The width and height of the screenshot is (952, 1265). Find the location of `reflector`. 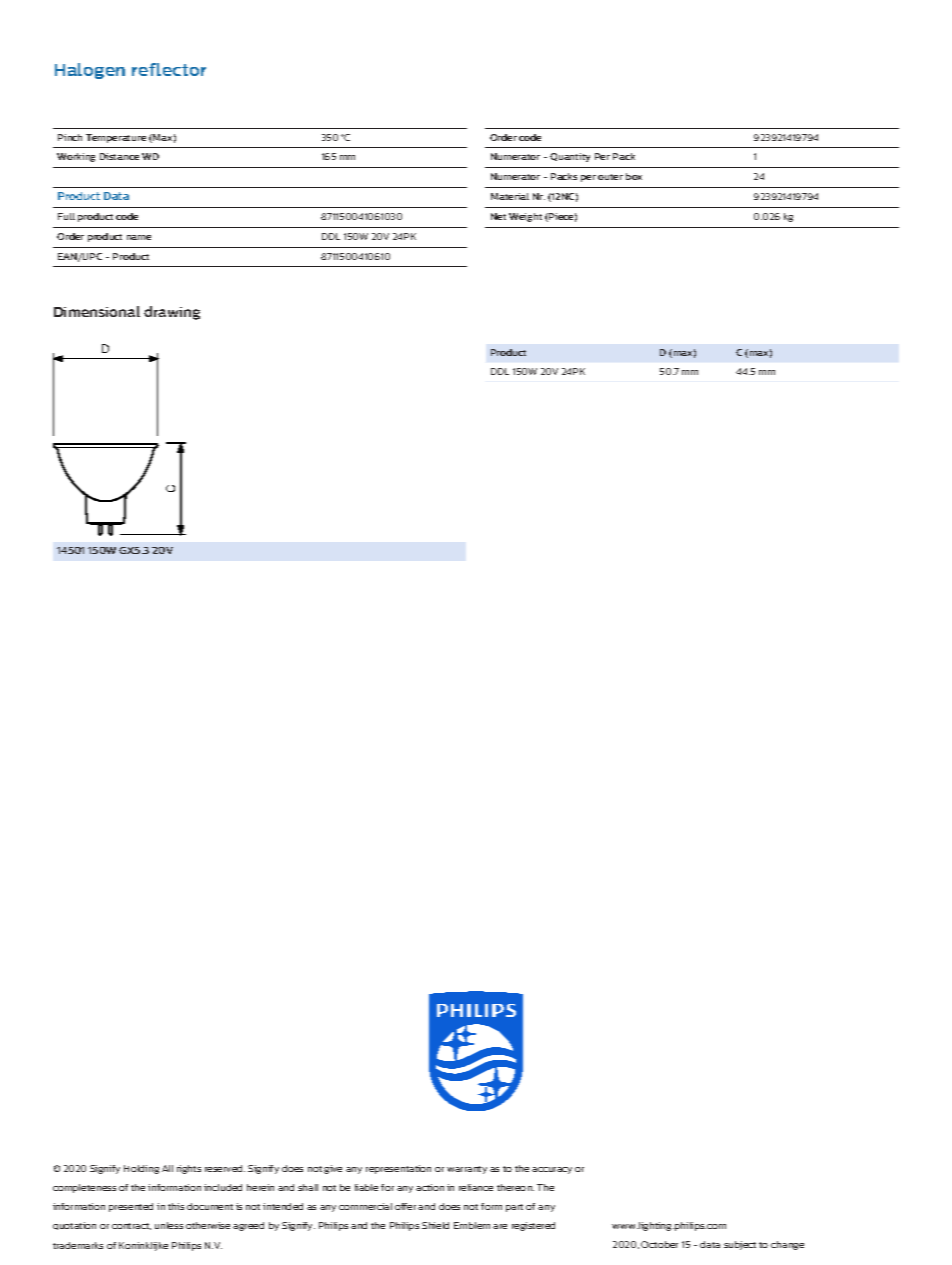

reflector is located at coordinates (169, 69).
